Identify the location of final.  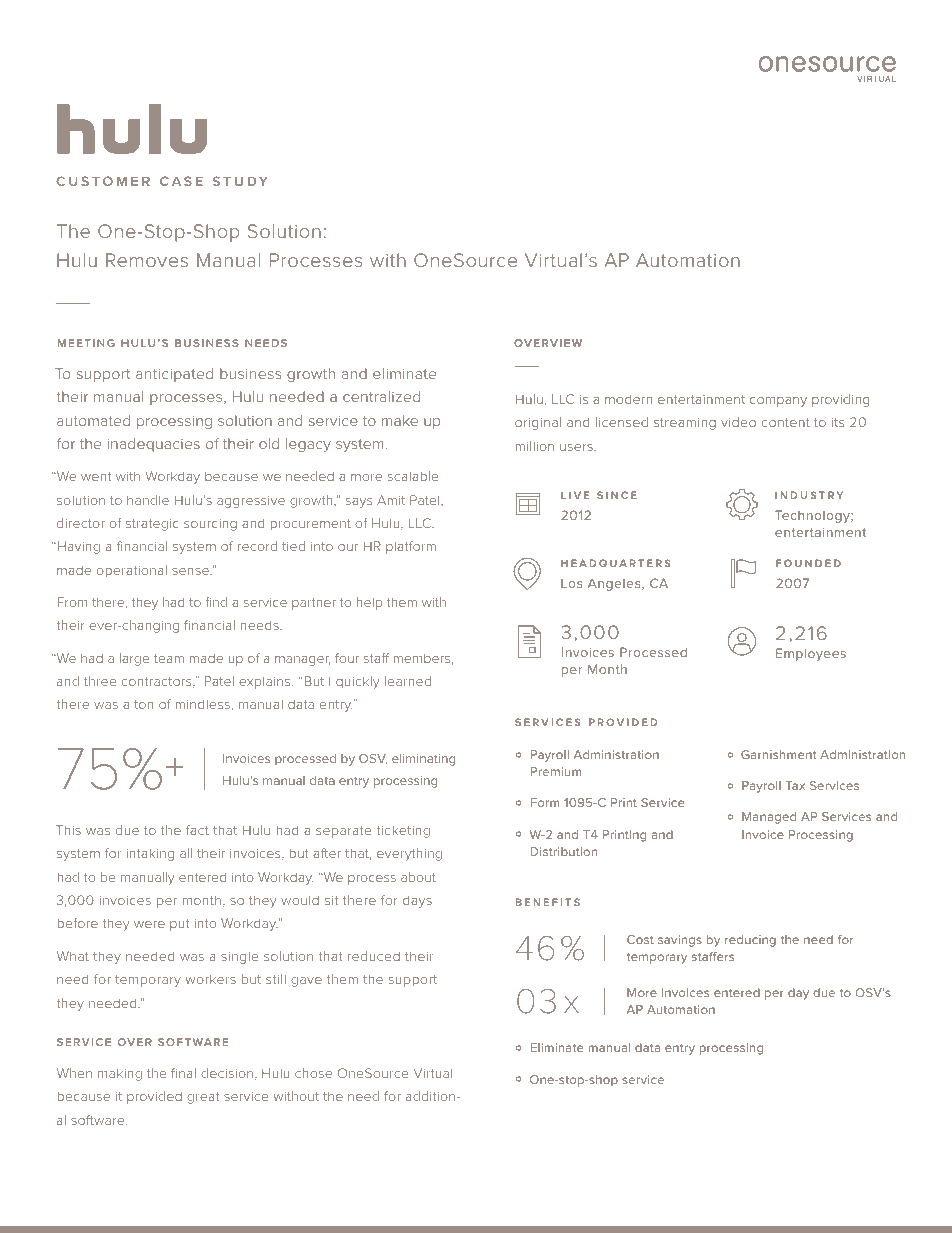
(183, 1073).
